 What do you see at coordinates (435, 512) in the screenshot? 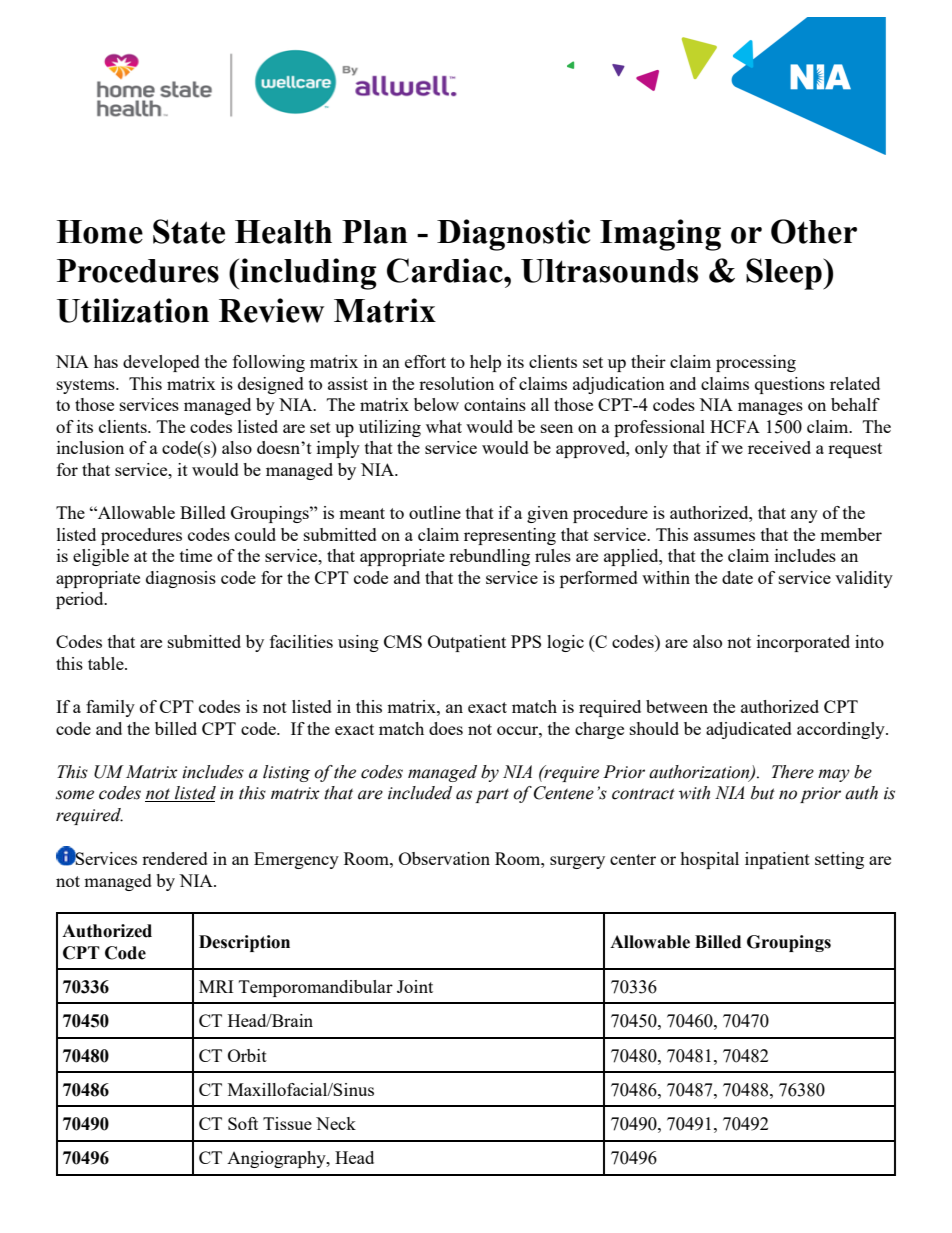
I see `outline` at bounding box center [435, 512].
